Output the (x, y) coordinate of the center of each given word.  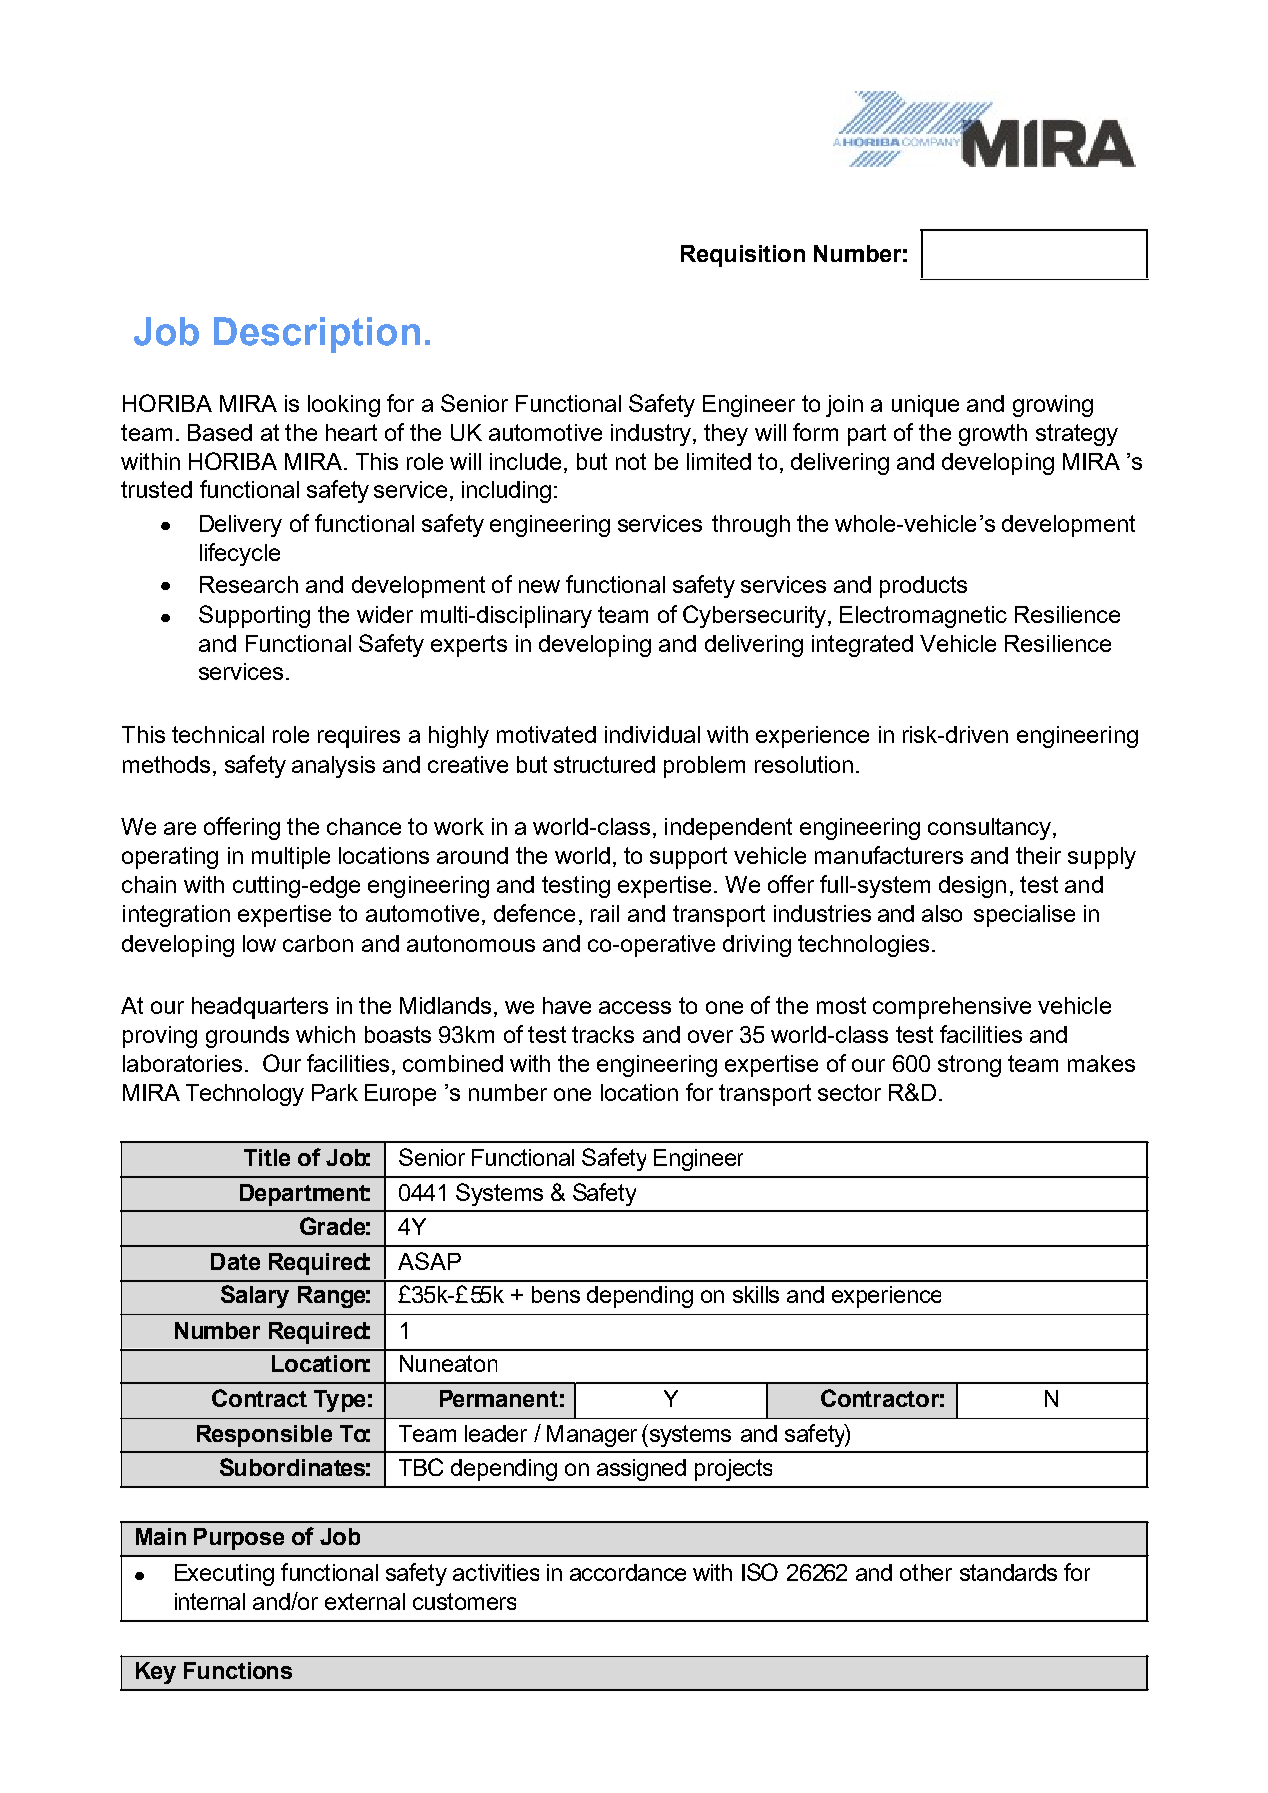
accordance (628, 1572)
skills (756, 1294)
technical (218, 734)
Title (267, 1157)
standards (1008, 1572)
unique (925, 406)
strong (969, 1066)
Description (317, 335)
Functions (238, 1670)
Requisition (743, 256)
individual (652, 734)
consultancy (989, 829)
